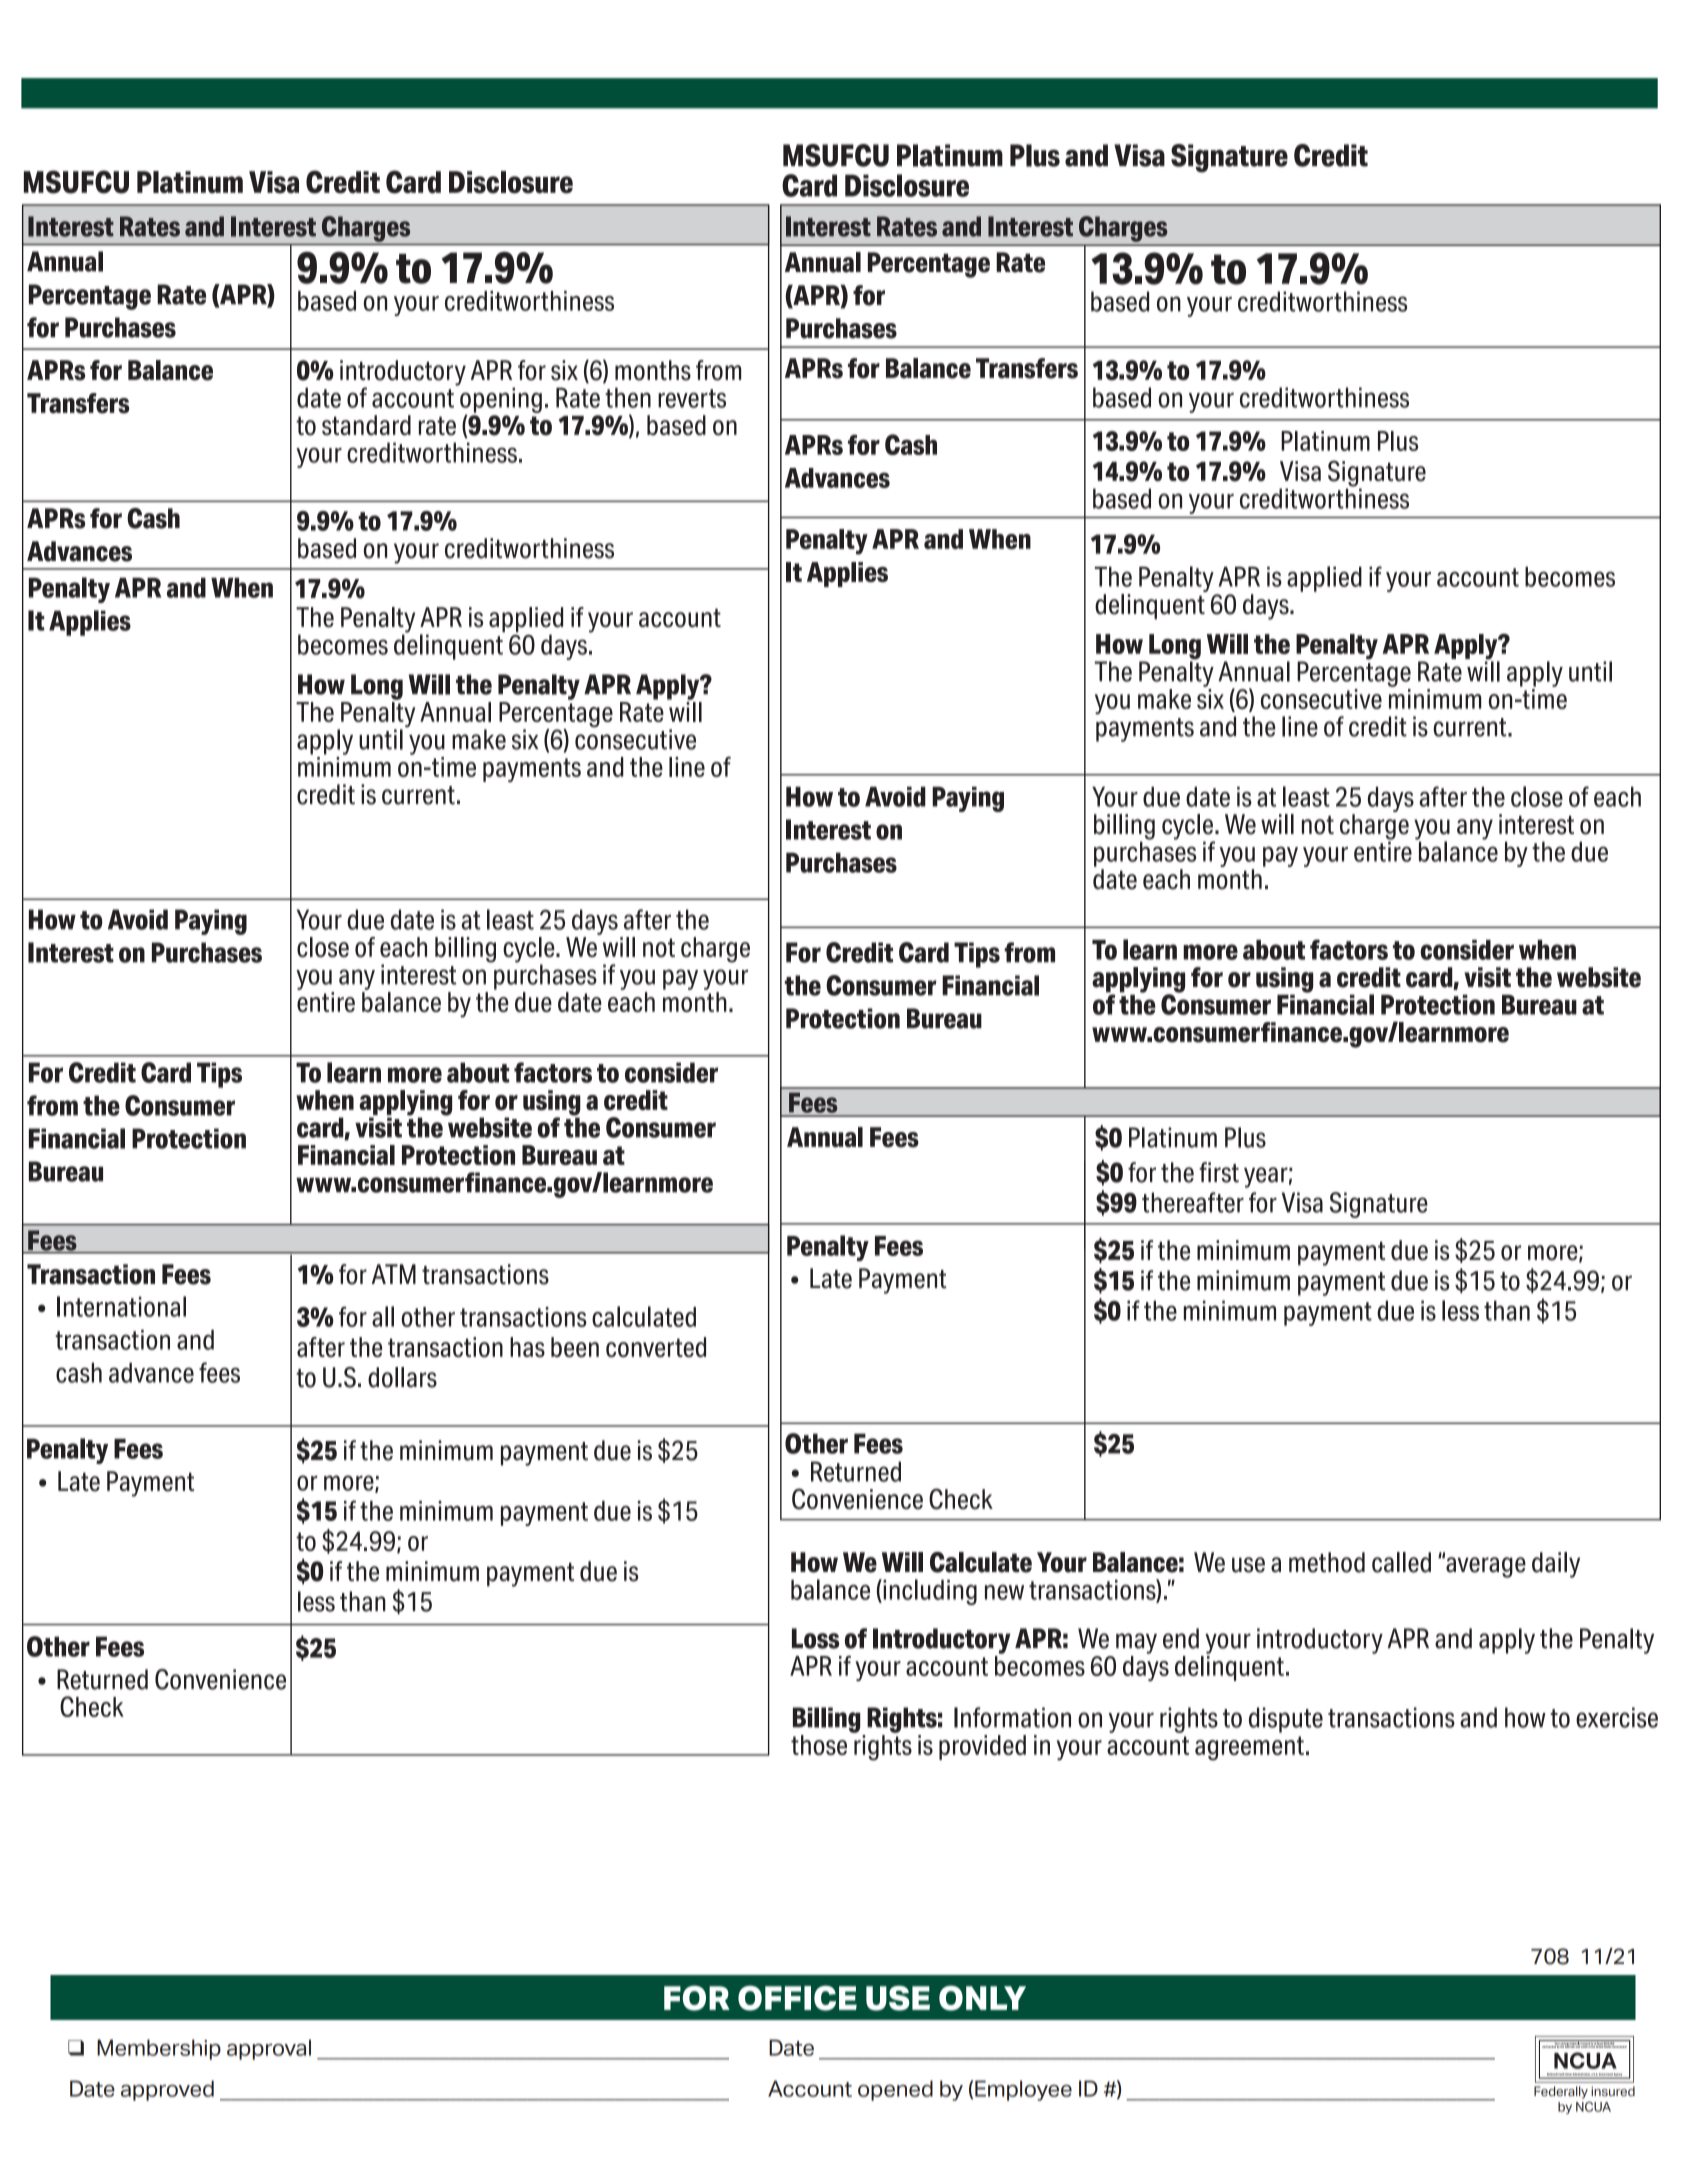 This page has width=1681, height=2176. I want to click on dispute, so click(1286, 1720).
